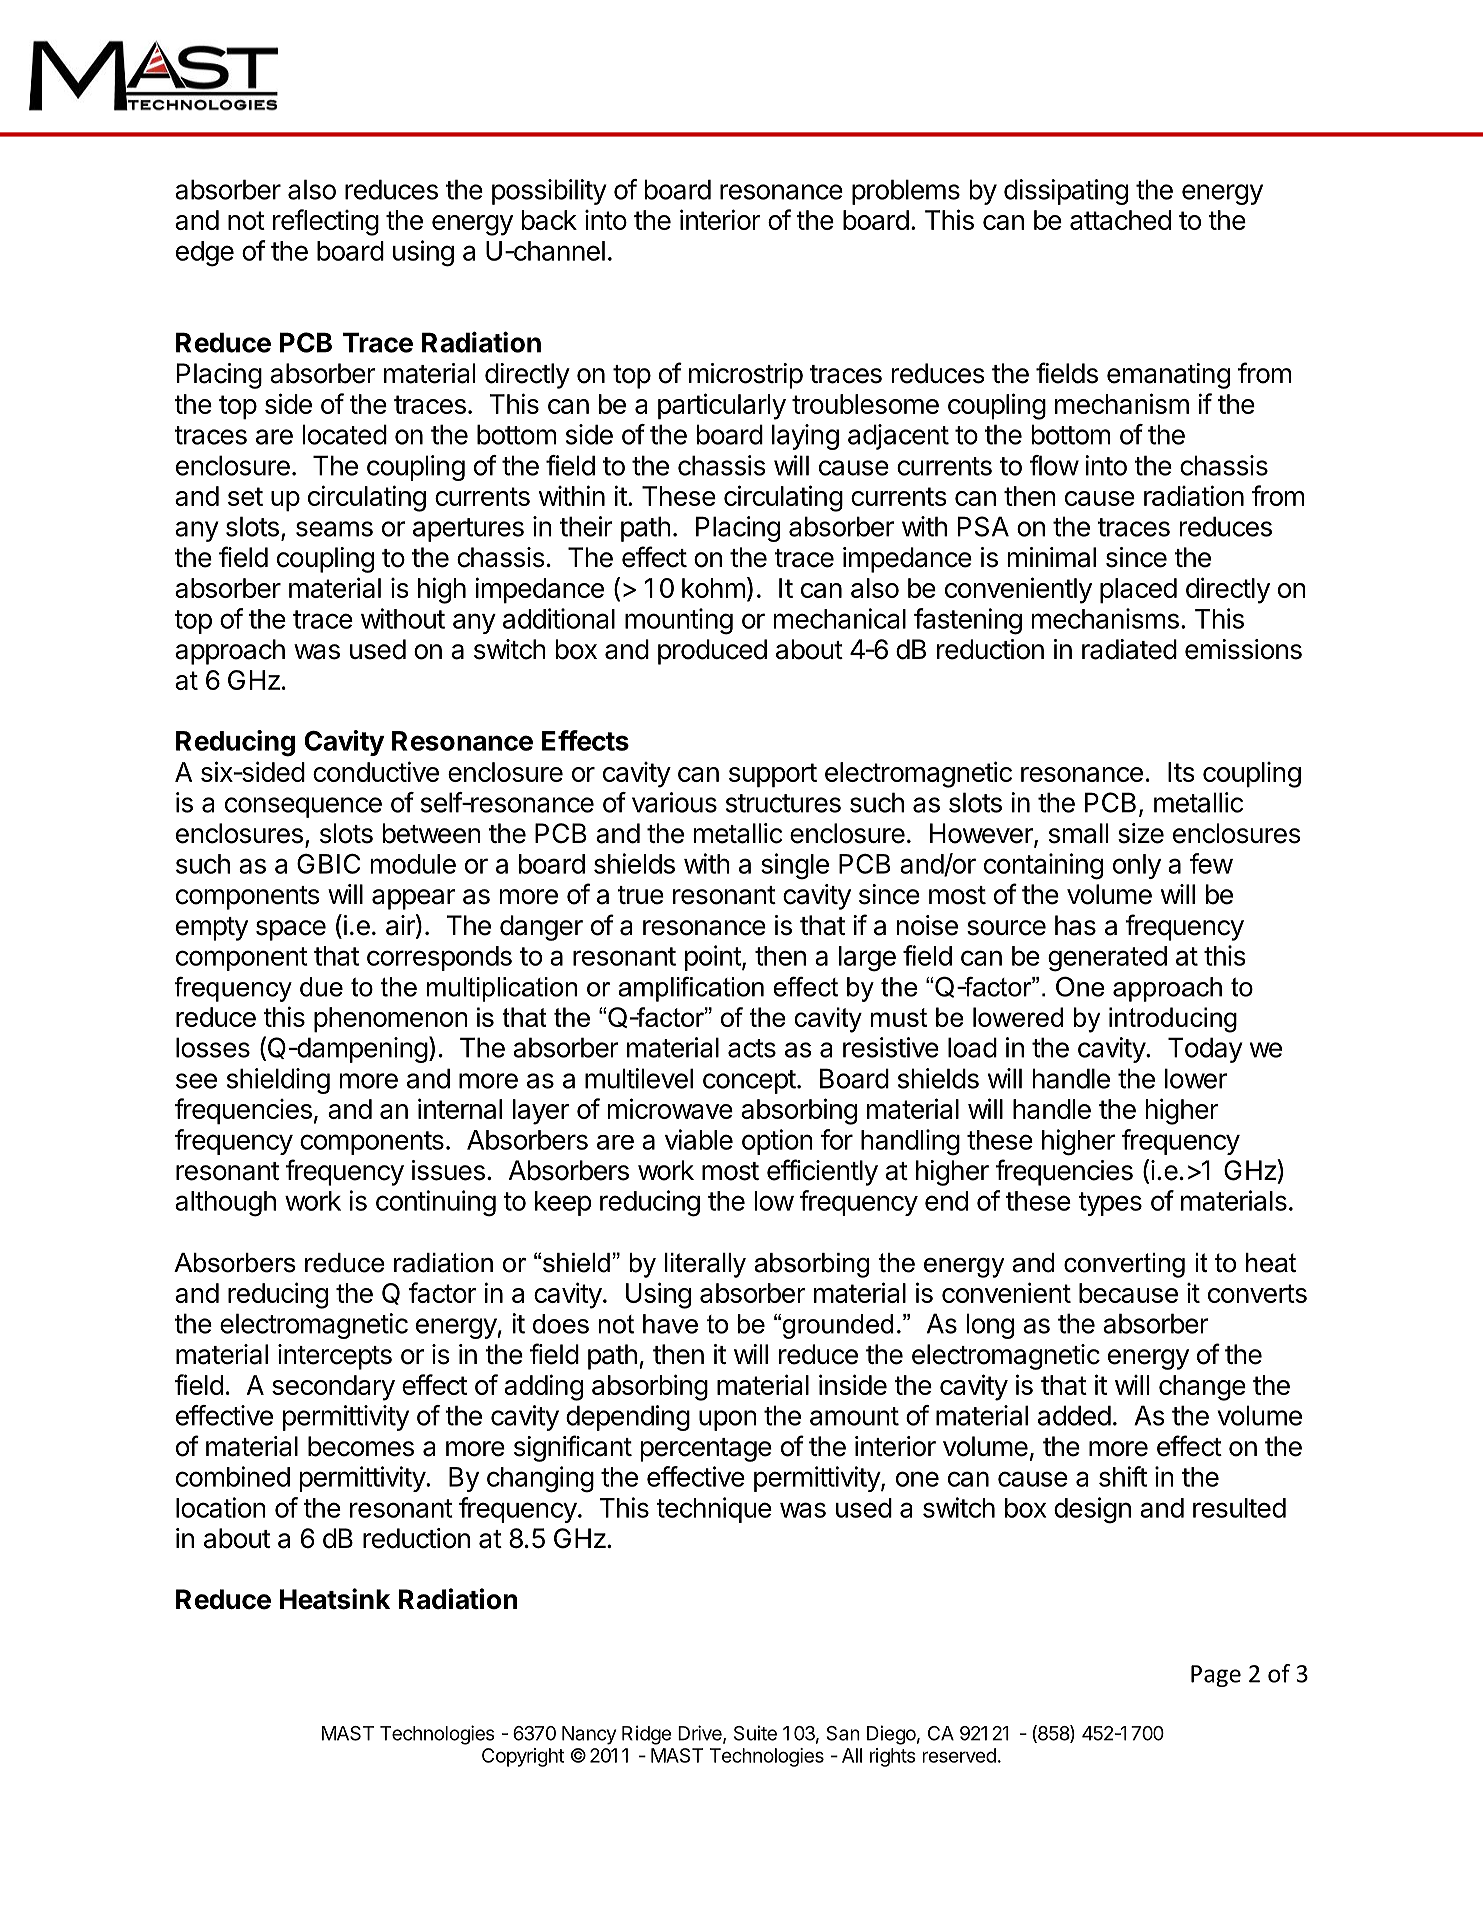 This page has height=1919, width=1483. What do you see at coordinates (326, 222) in the page?
I see `reflecting` at bounding box center [326, 222].
